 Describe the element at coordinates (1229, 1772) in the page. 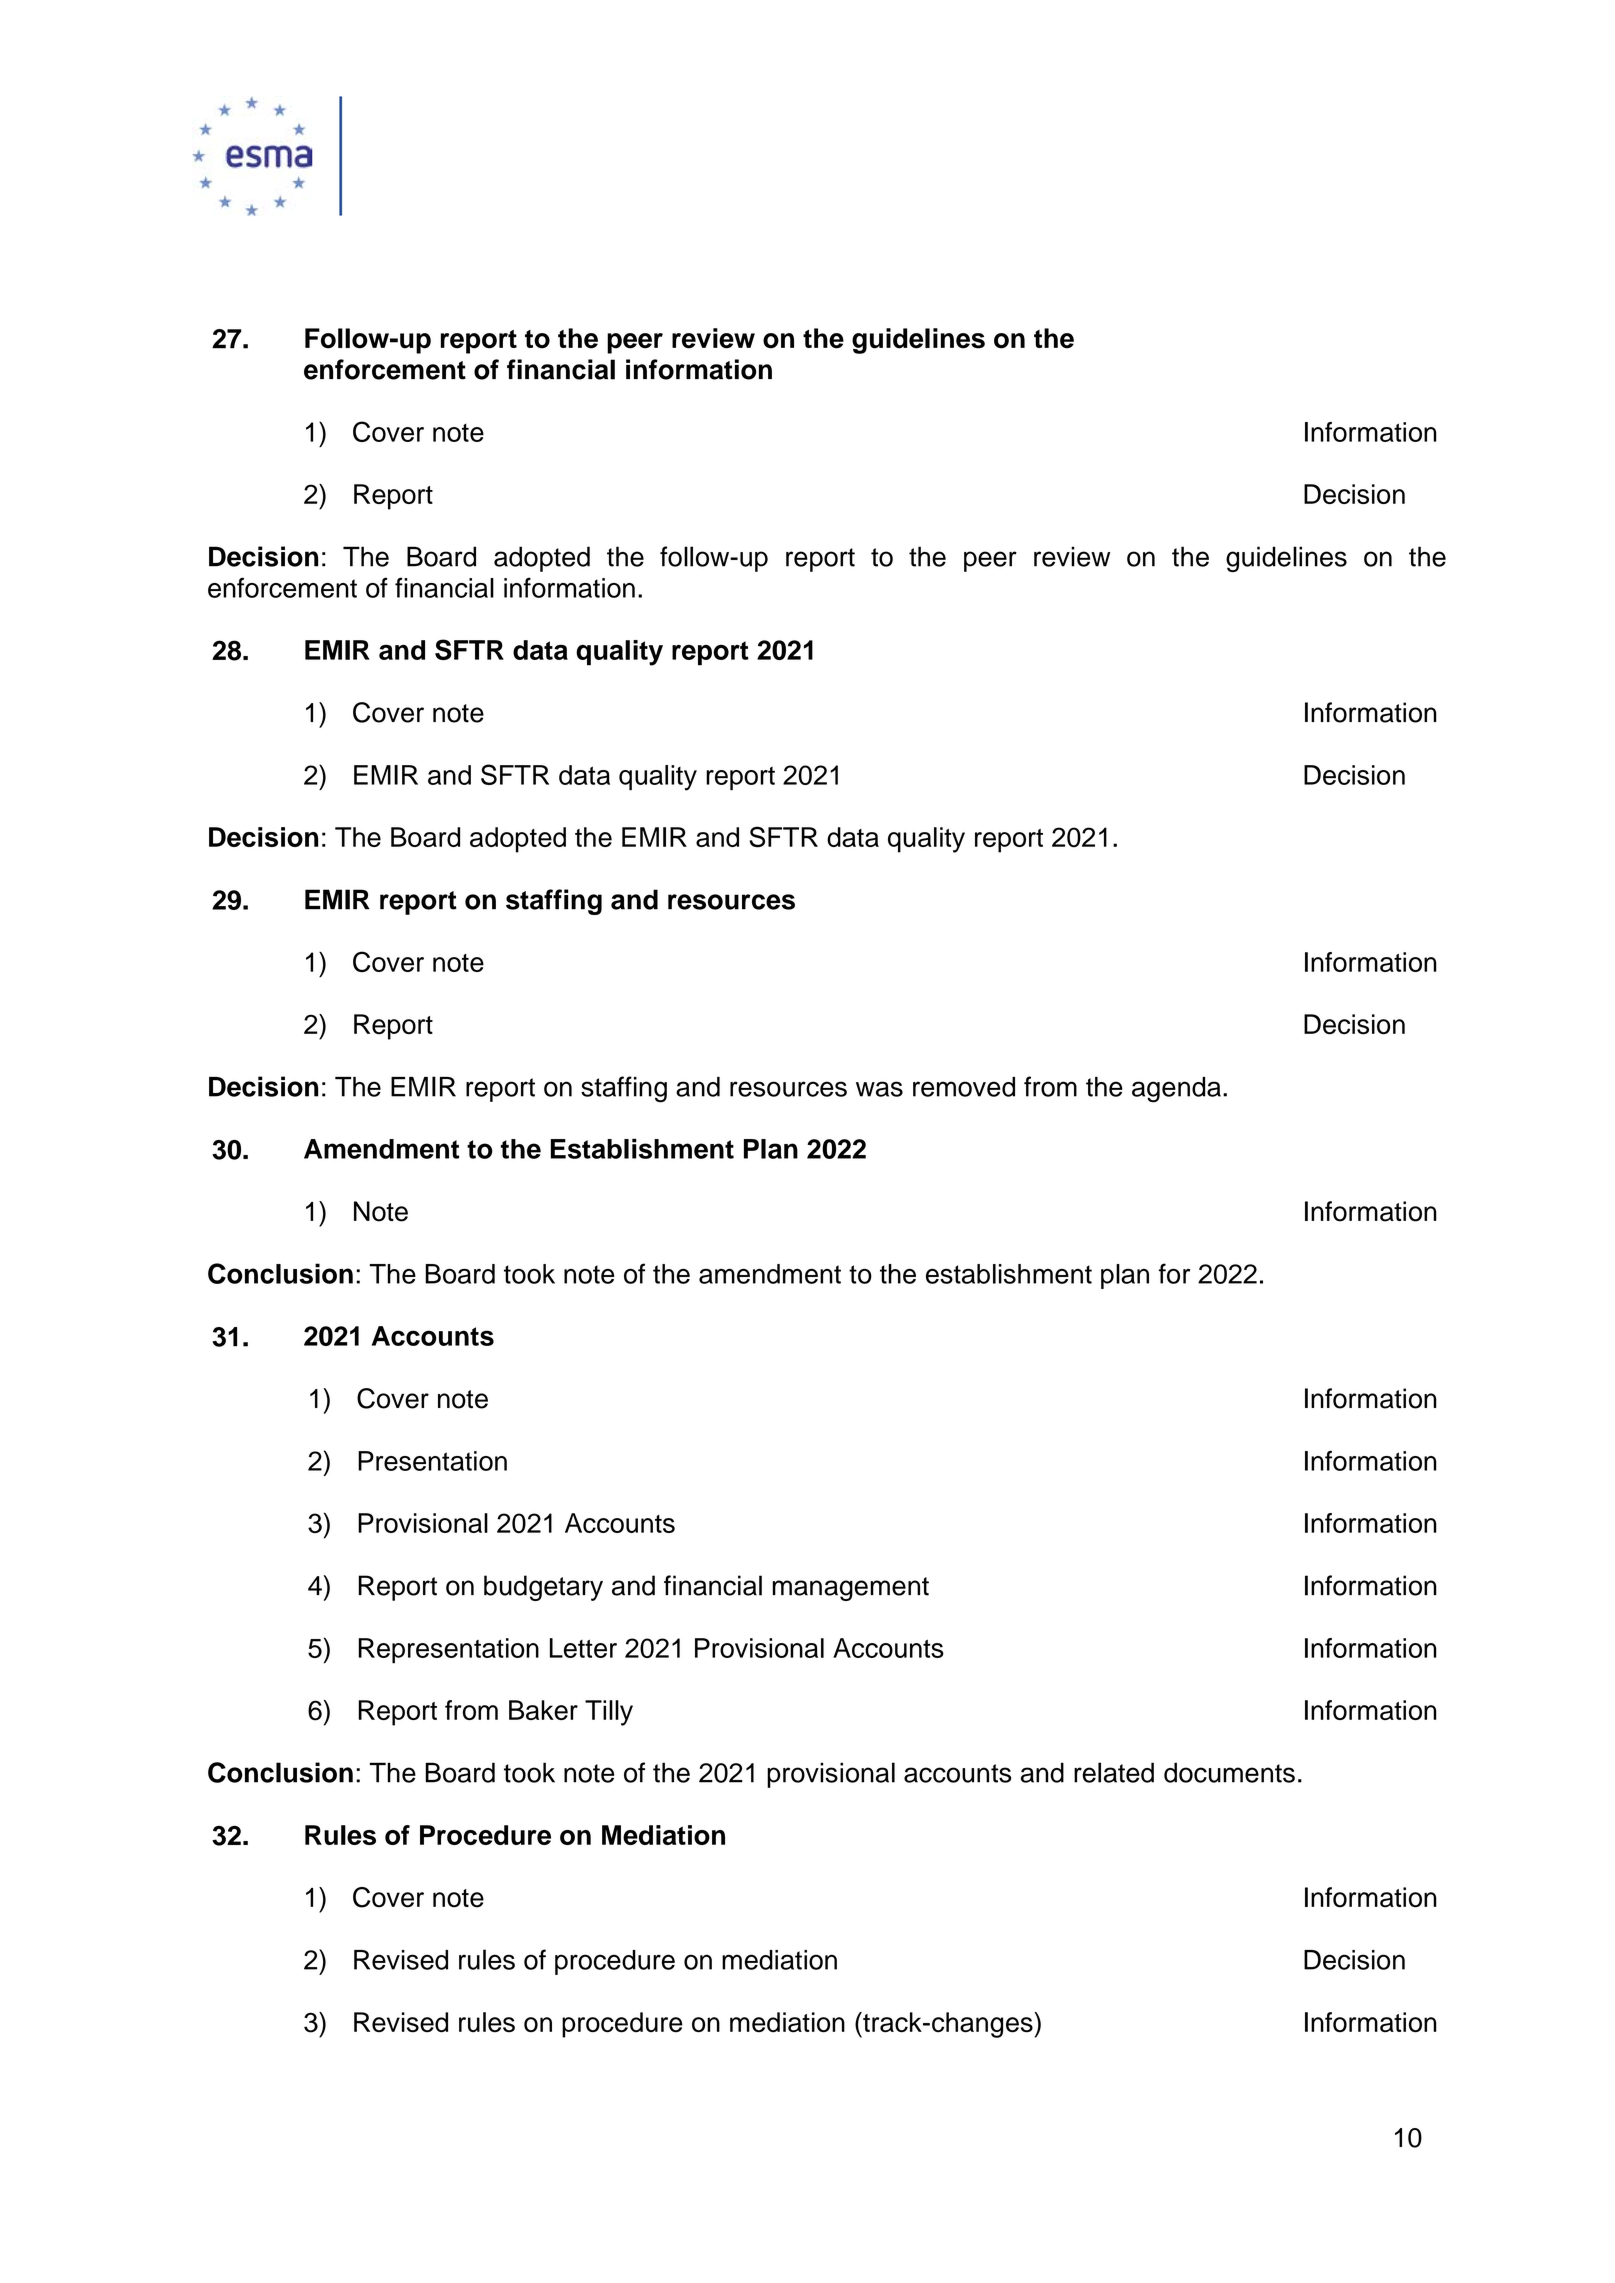

I see `documents` at that location.
